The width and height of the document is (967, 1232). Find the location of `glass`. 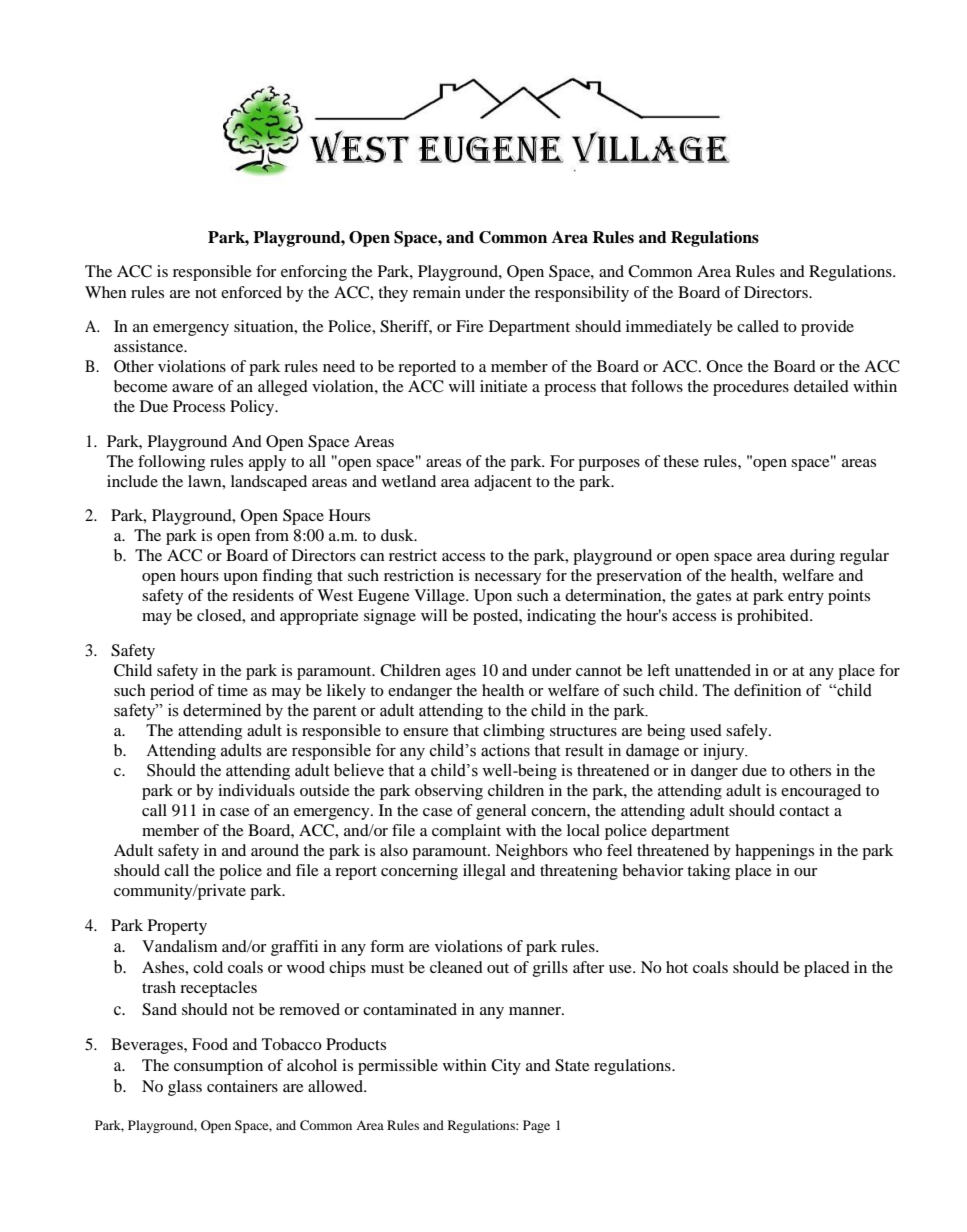

glass is located at coordinates (185, 1088).
